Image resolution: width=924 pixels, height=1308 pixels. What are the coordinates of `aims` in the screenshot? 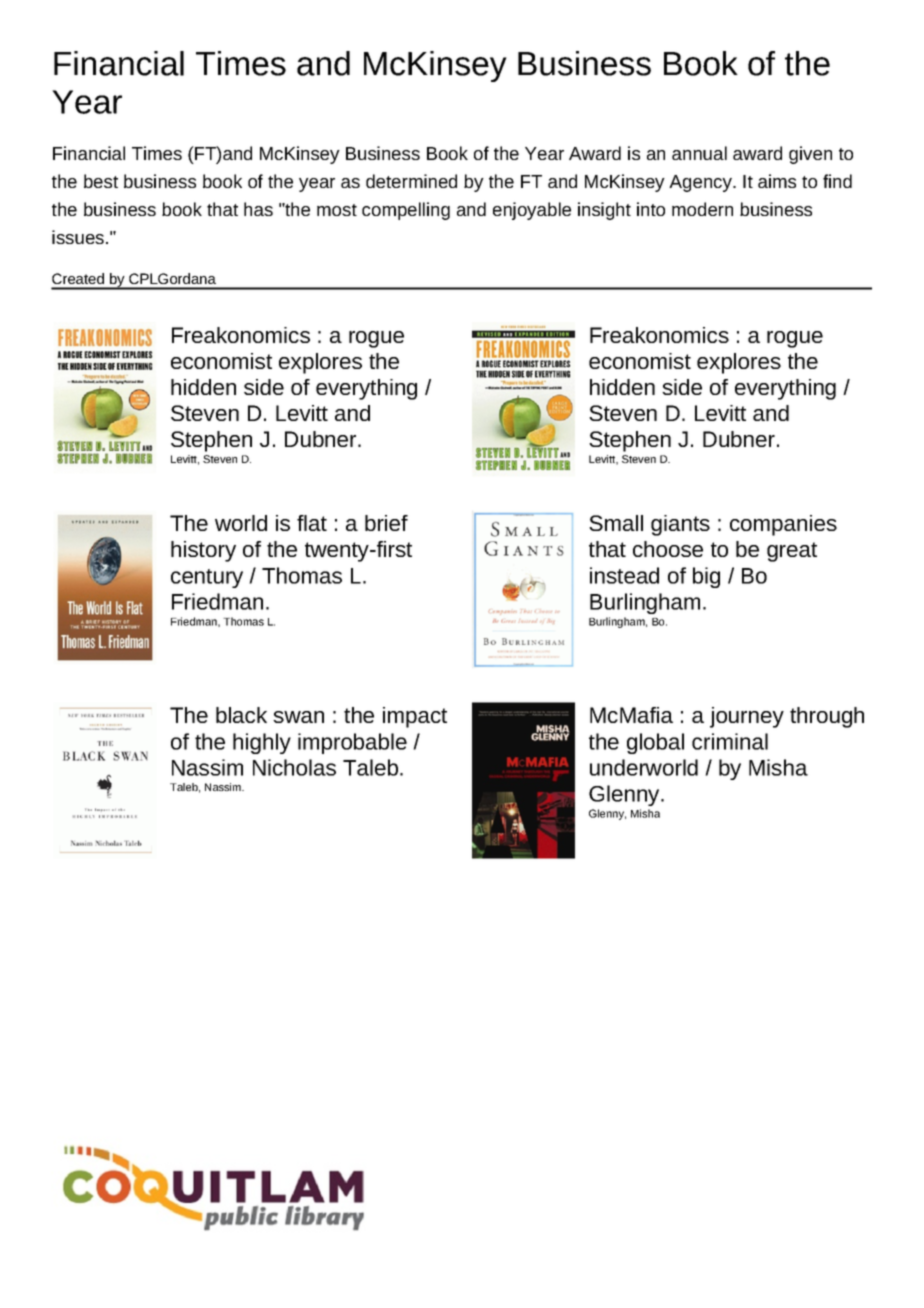 It's located at (777, 181).
